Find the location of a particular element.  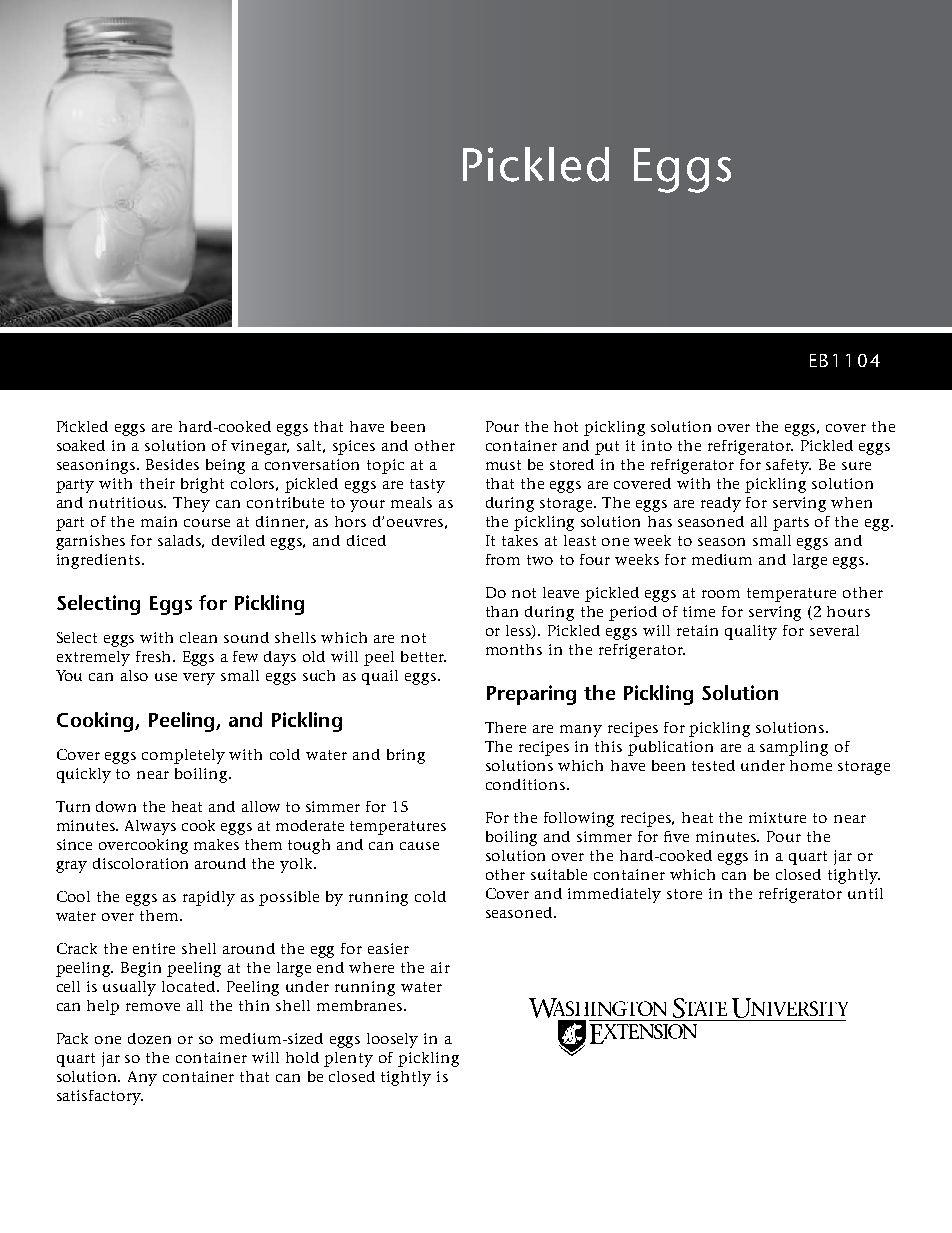

completely is located at coordinates (183, 756).
